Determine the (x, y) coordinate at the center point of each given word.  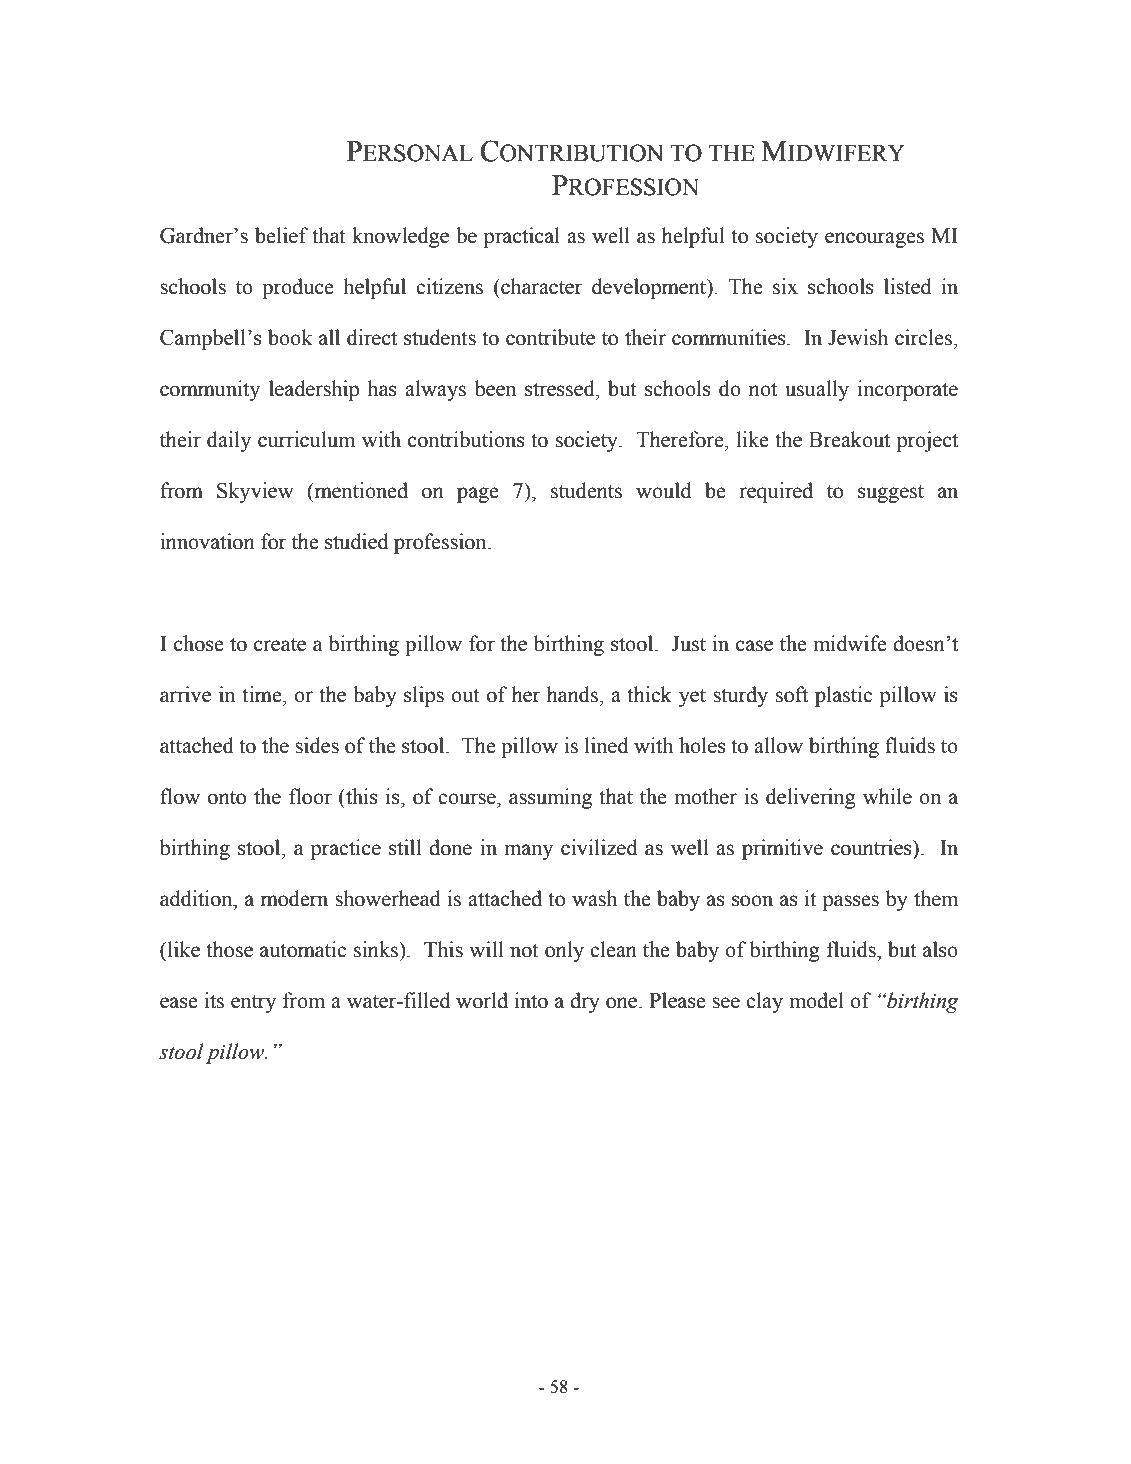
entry (253, 1004)
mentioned (360, 490)
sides (317, 745)
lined (607, 745)
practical (522, 237)
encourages (874, 240)
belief (281, 235)
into (531, 1000)
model (816, 1000)
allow (778, 745)
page (478, 495)
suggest (891, 494)
